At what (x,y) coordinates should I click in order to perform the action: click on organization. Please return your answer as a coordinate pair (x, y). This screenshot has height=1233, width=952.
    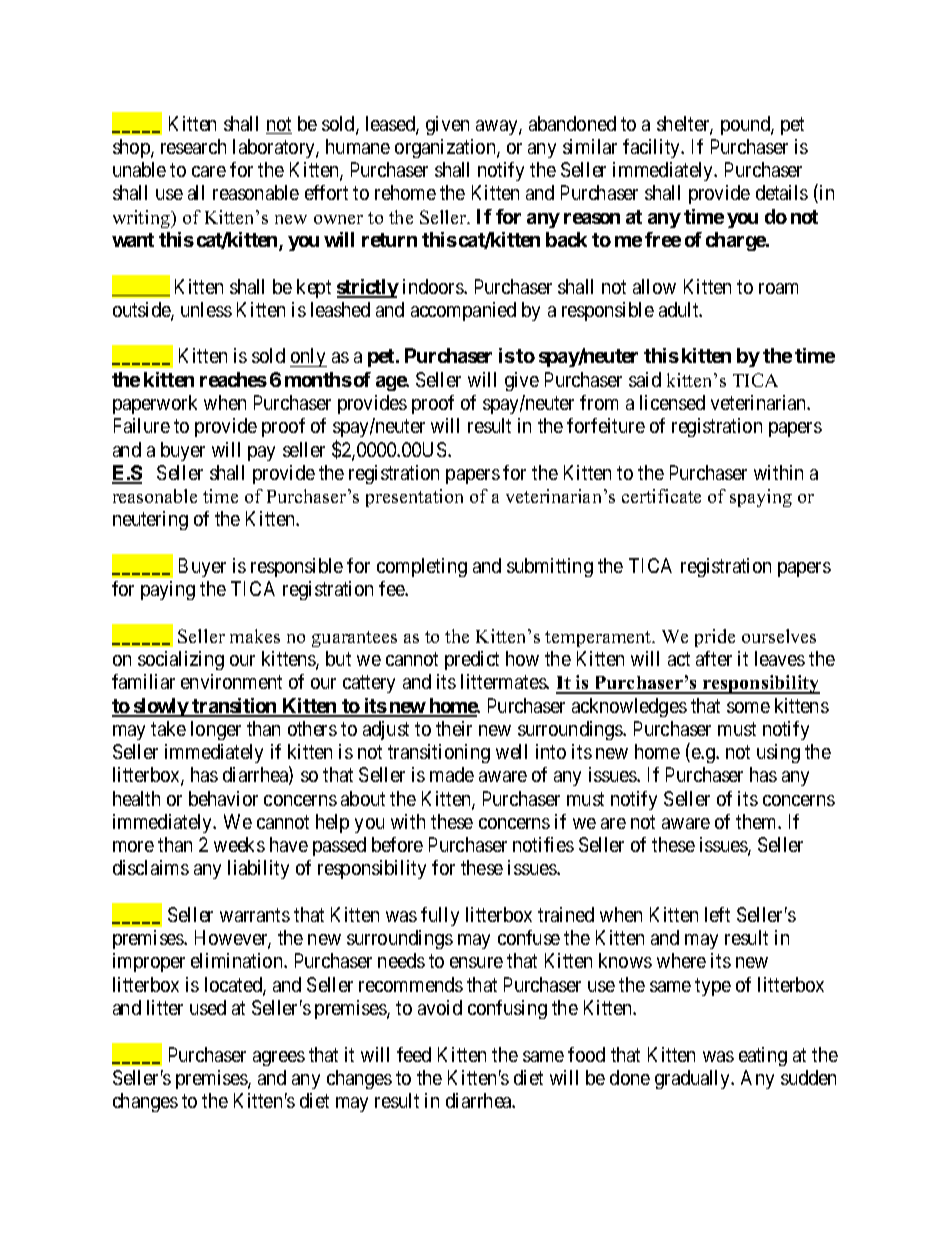
    Looking at the image, I should click on (446, 148).
